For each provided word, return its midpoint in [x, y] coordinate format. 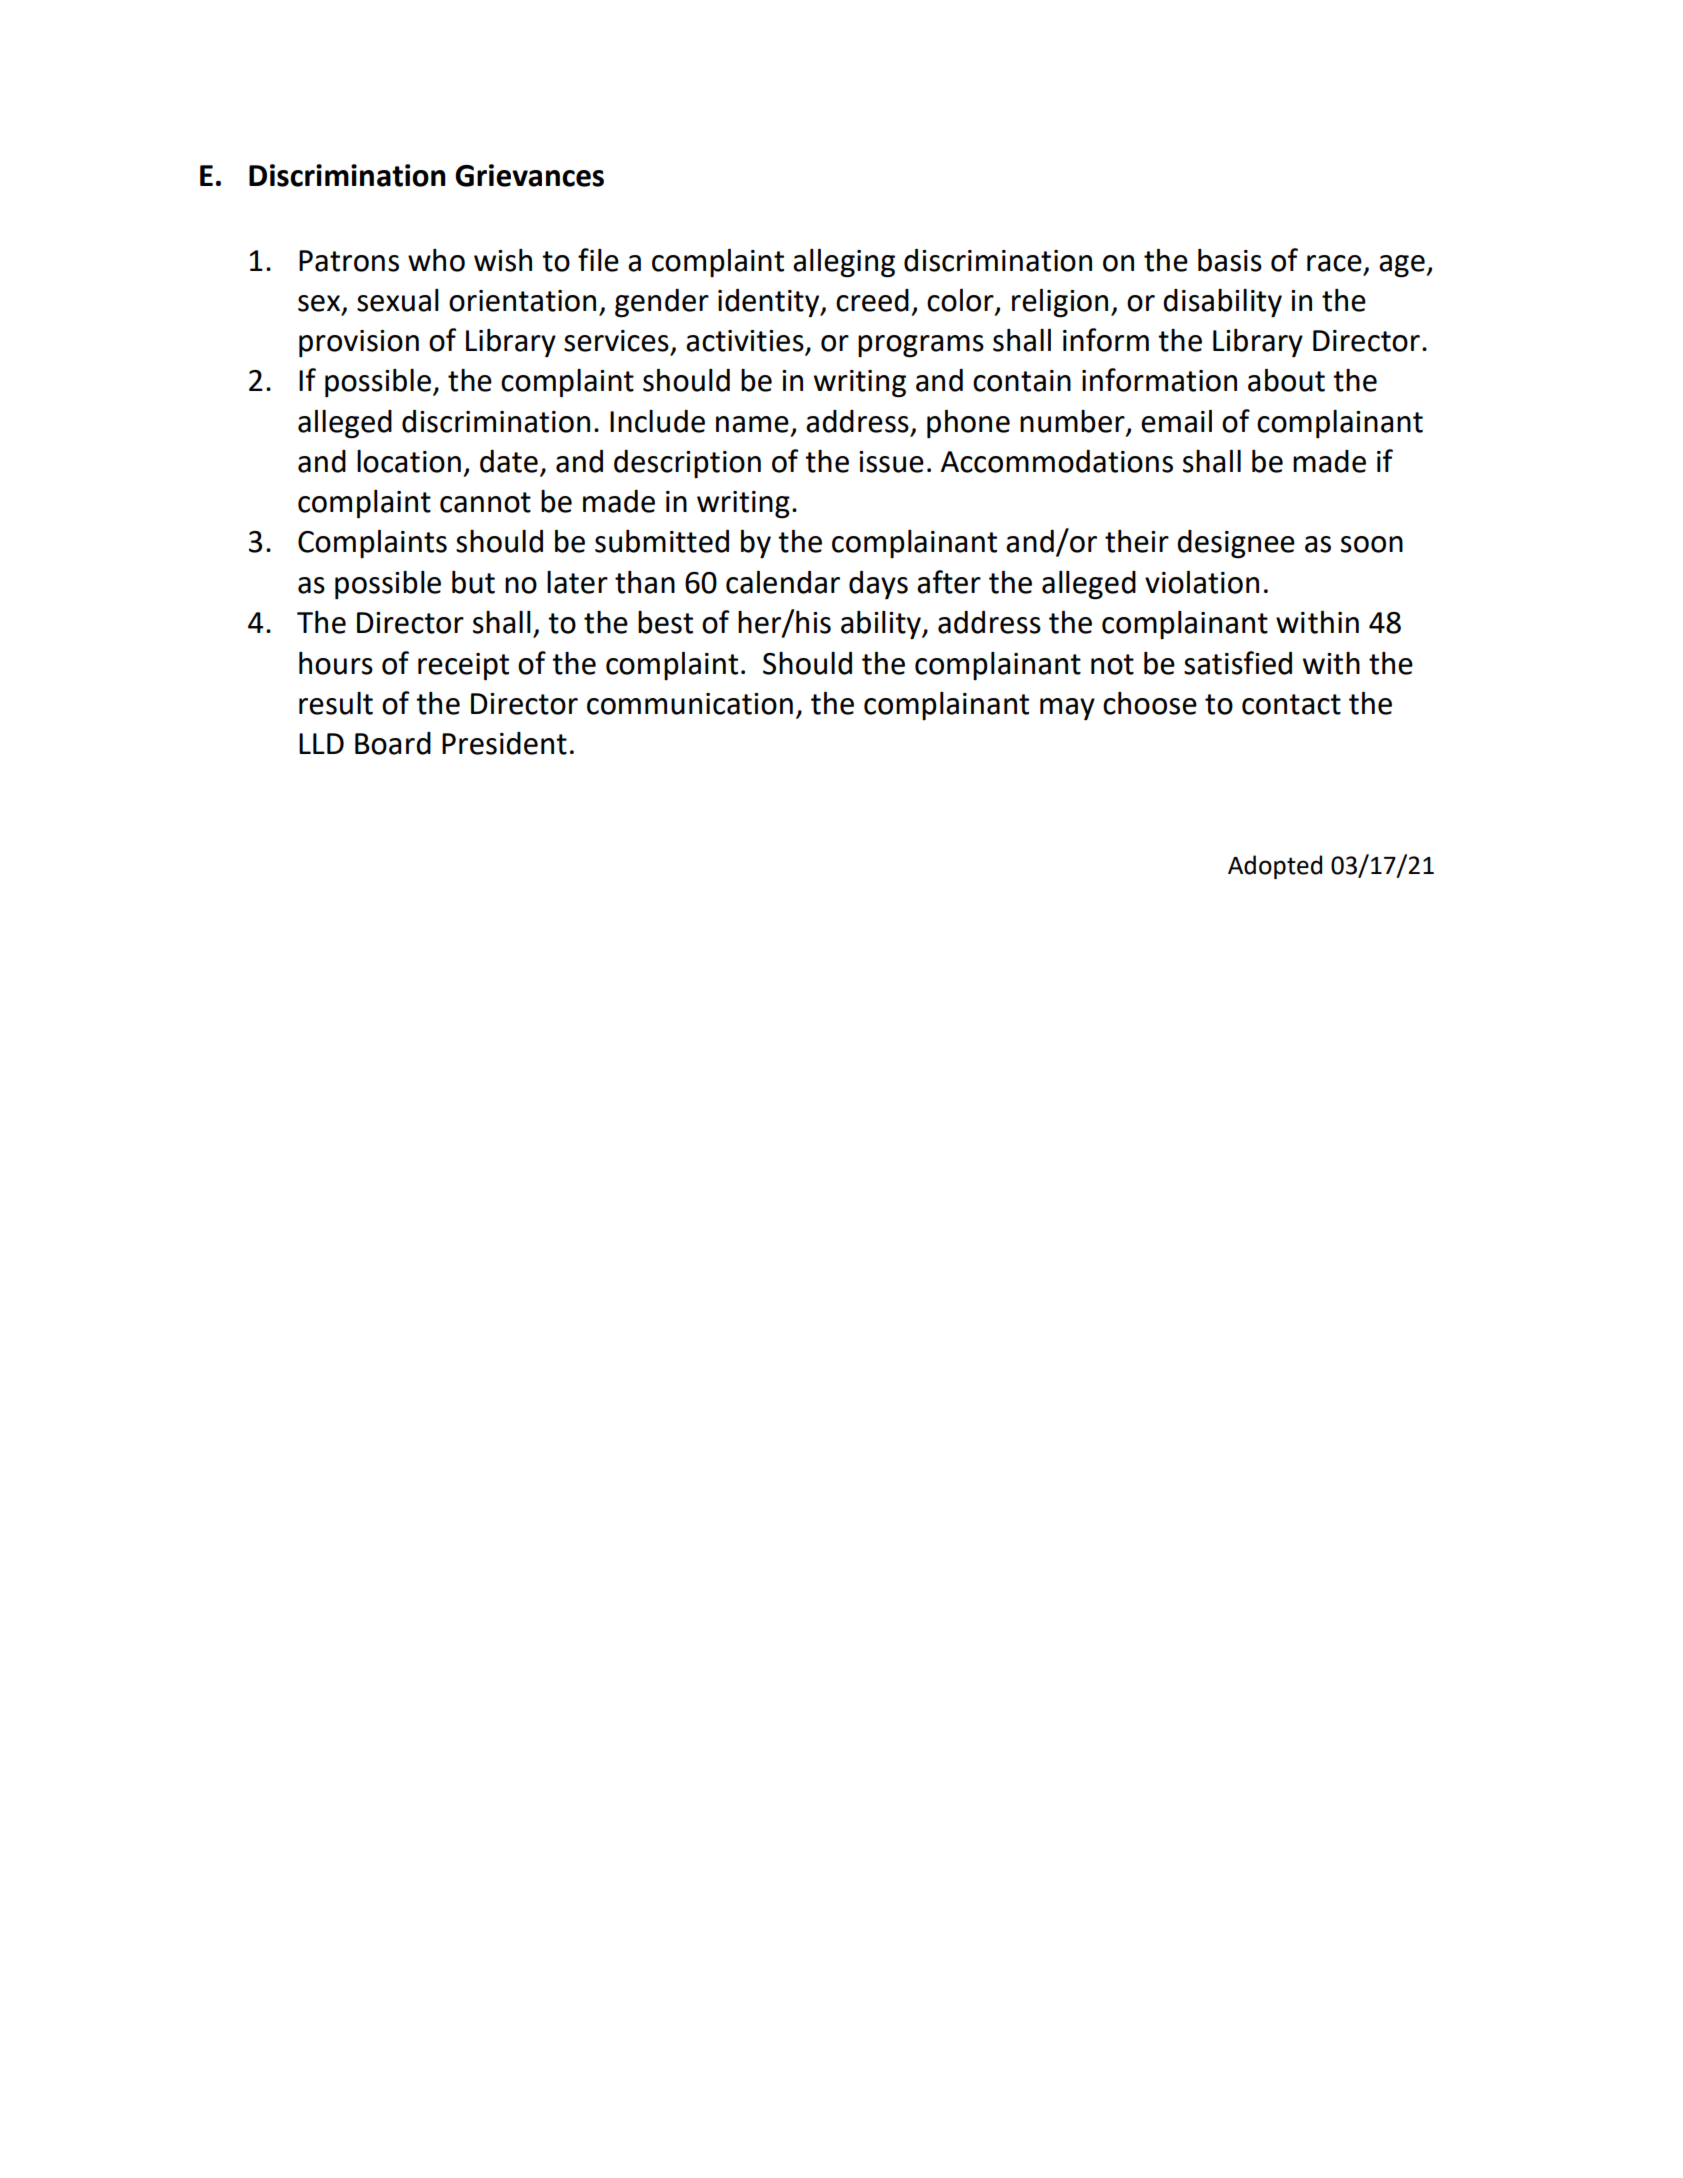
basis [1230, 260]
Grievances [529, 175]
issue [891, 462]
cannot [485, 502]
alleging [844, 263]
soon [1372, 544]
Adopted [1275, 867]
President [504, 743]
